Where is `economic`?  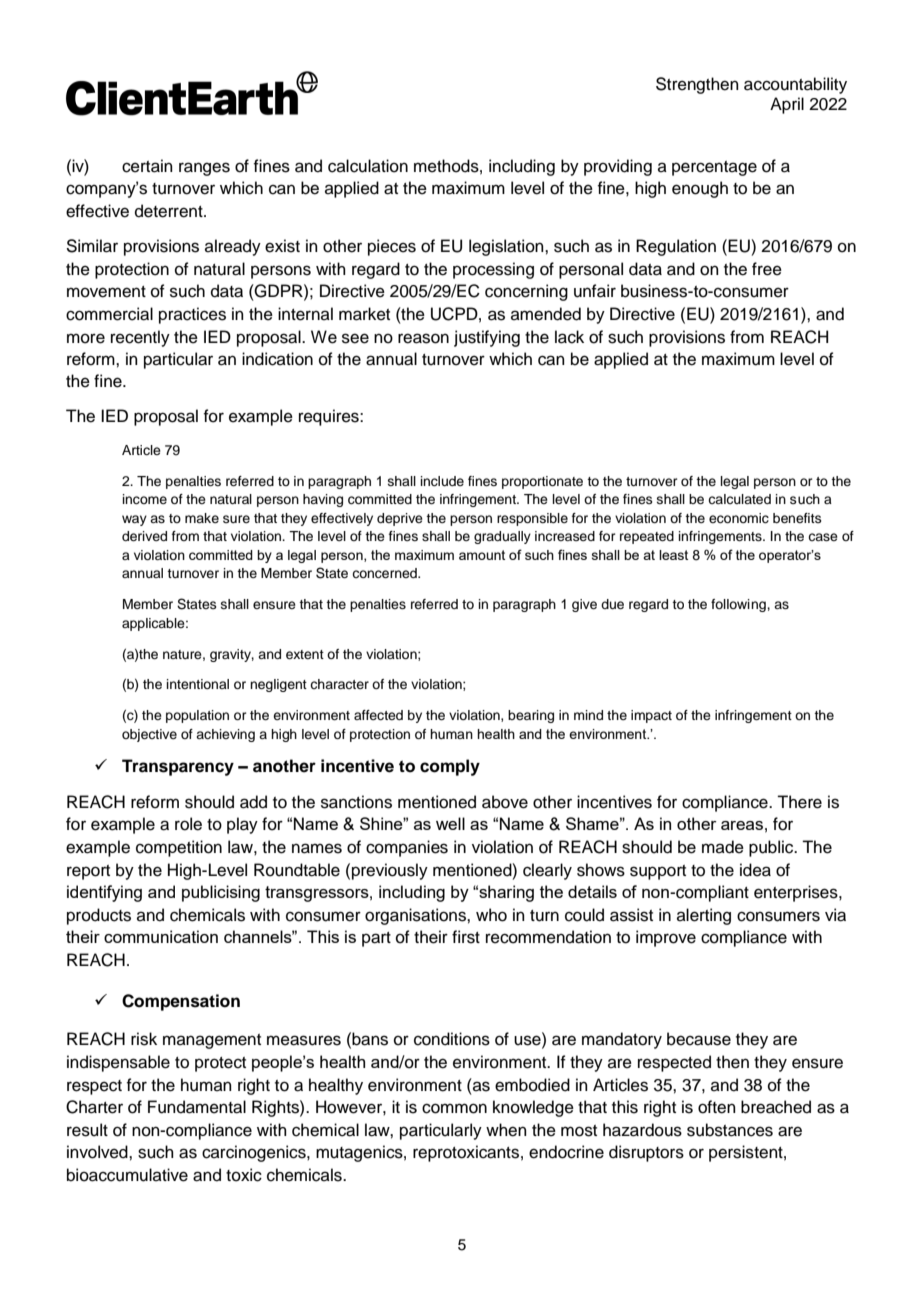 economic is located at coordinates (739, 518).
